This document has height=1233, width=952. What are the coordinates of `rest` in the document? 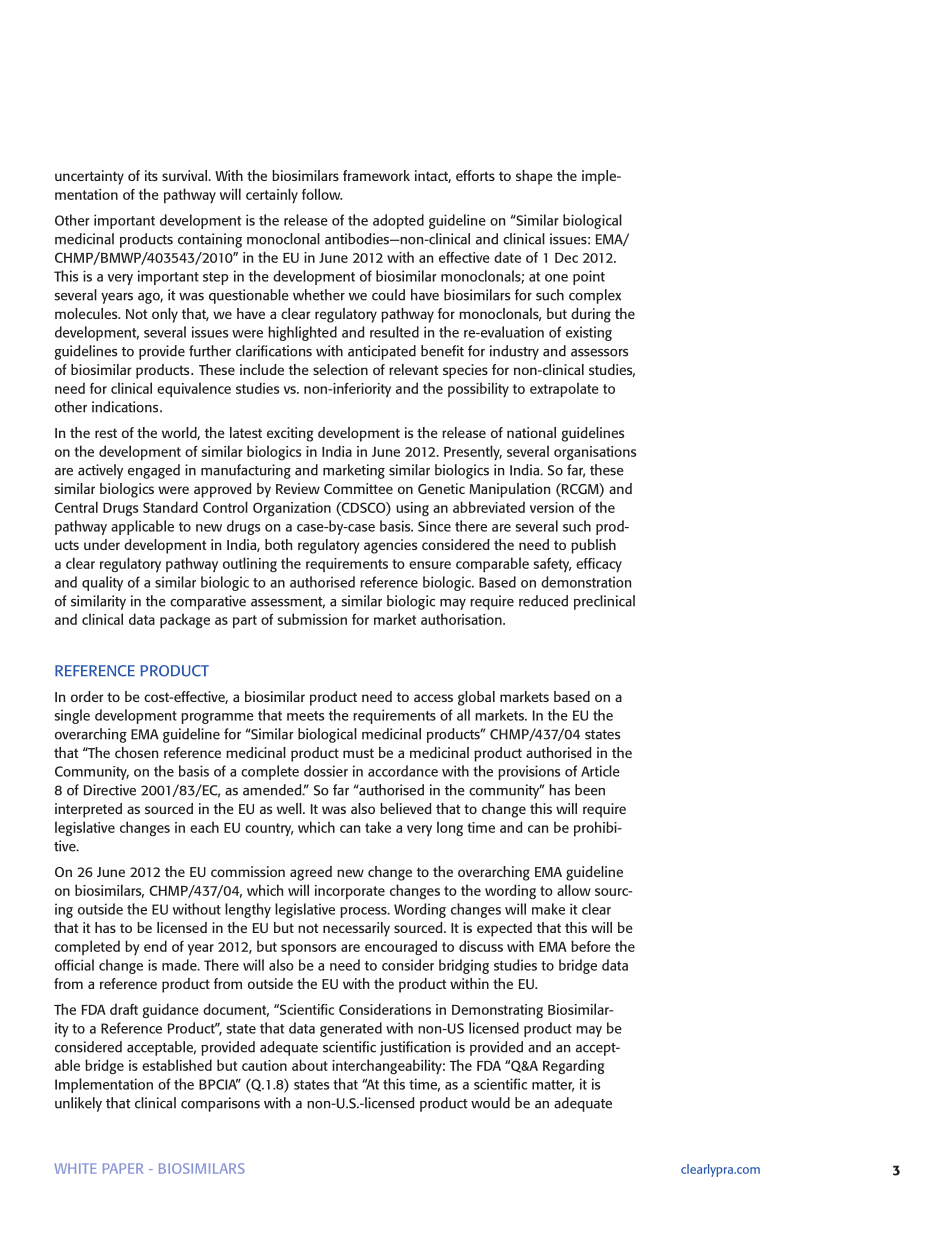 It's located at (106, 433).
